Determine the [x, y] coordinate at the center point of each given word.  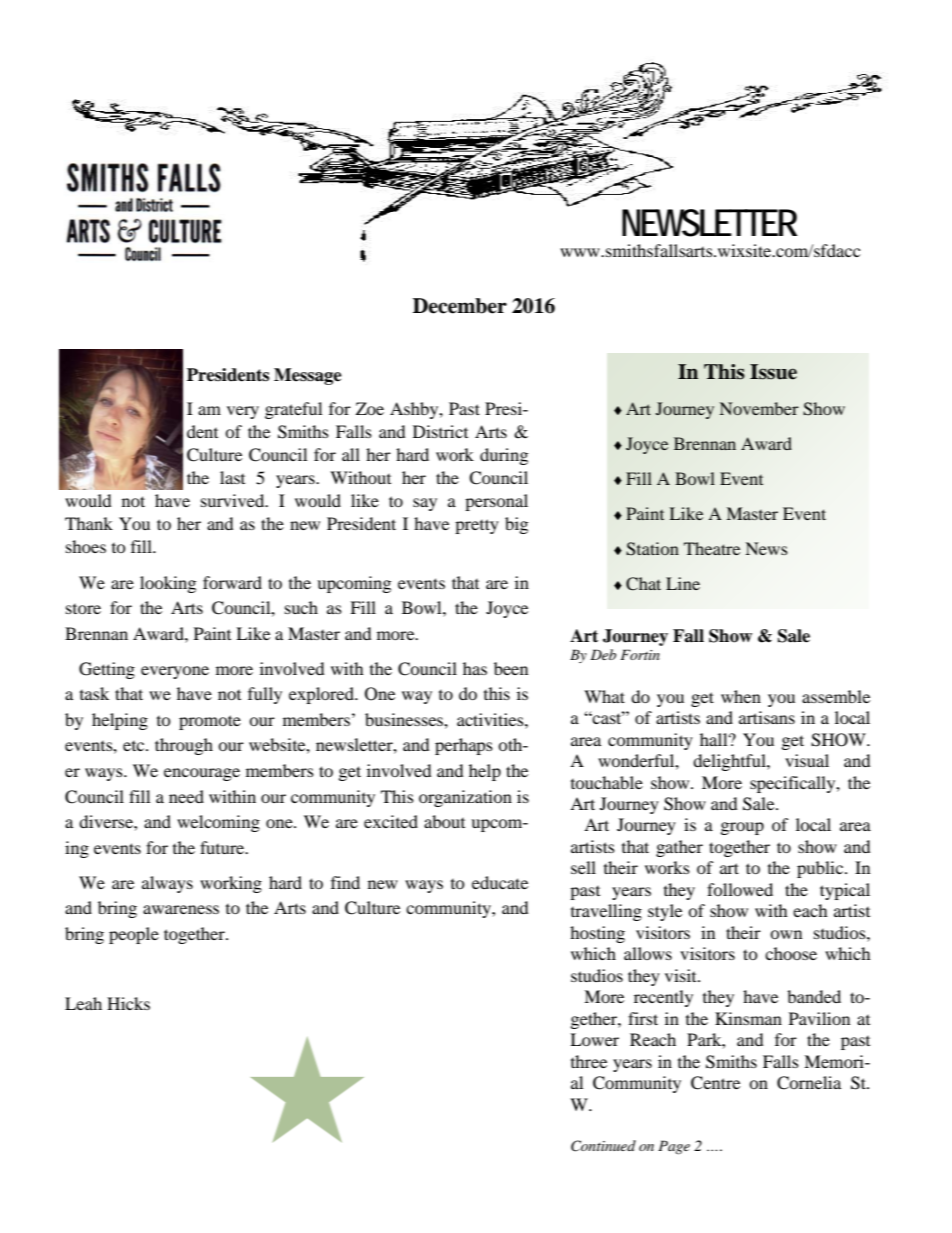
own [786, 934]
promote [210, 722]
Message [308, 376]
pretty [477, 526]
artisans [767, 717]
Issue [773, 372]
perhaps [464, 746]
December [460, 306]
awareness [181, 909]
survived [234, 500]
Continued [603, 1146]
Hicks [128, 1003]
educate [500, 882]
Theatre [712, 548]
